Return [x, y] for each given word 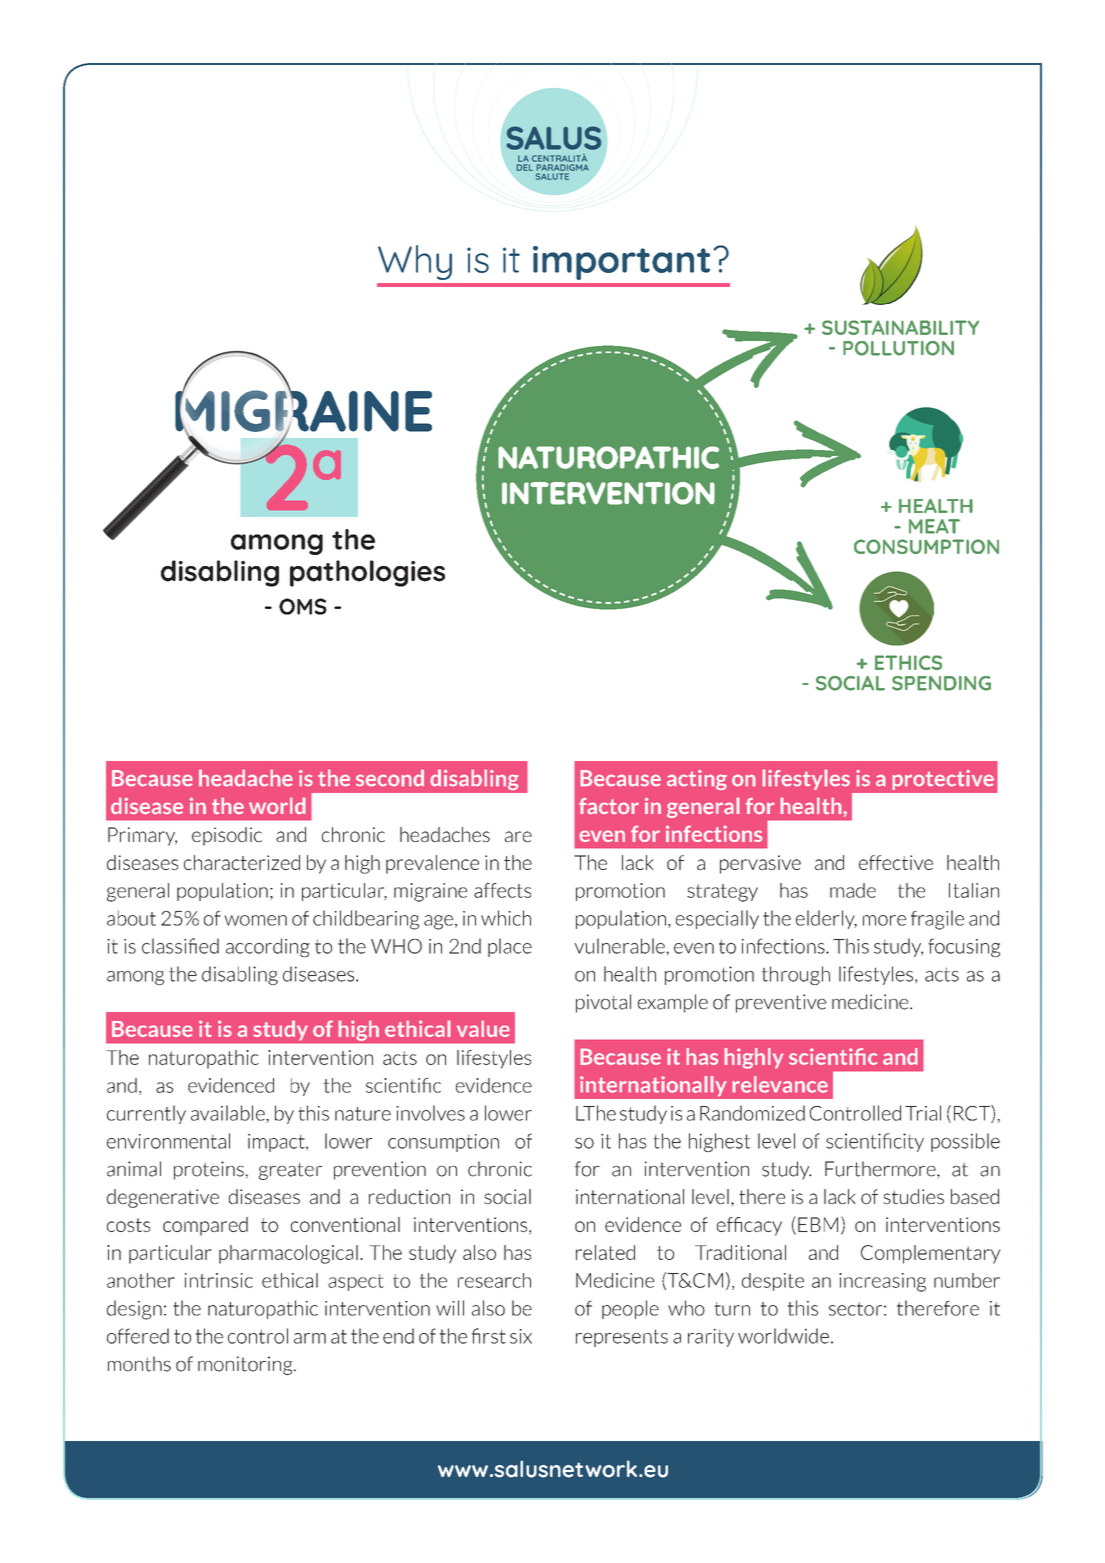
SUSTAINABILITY [900, 327]
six [521, 1336]
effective [896, 862]
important [621, 263]
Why [415, 262]
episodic [227, 836]
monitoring [246, 1365]
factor [609, 806]
